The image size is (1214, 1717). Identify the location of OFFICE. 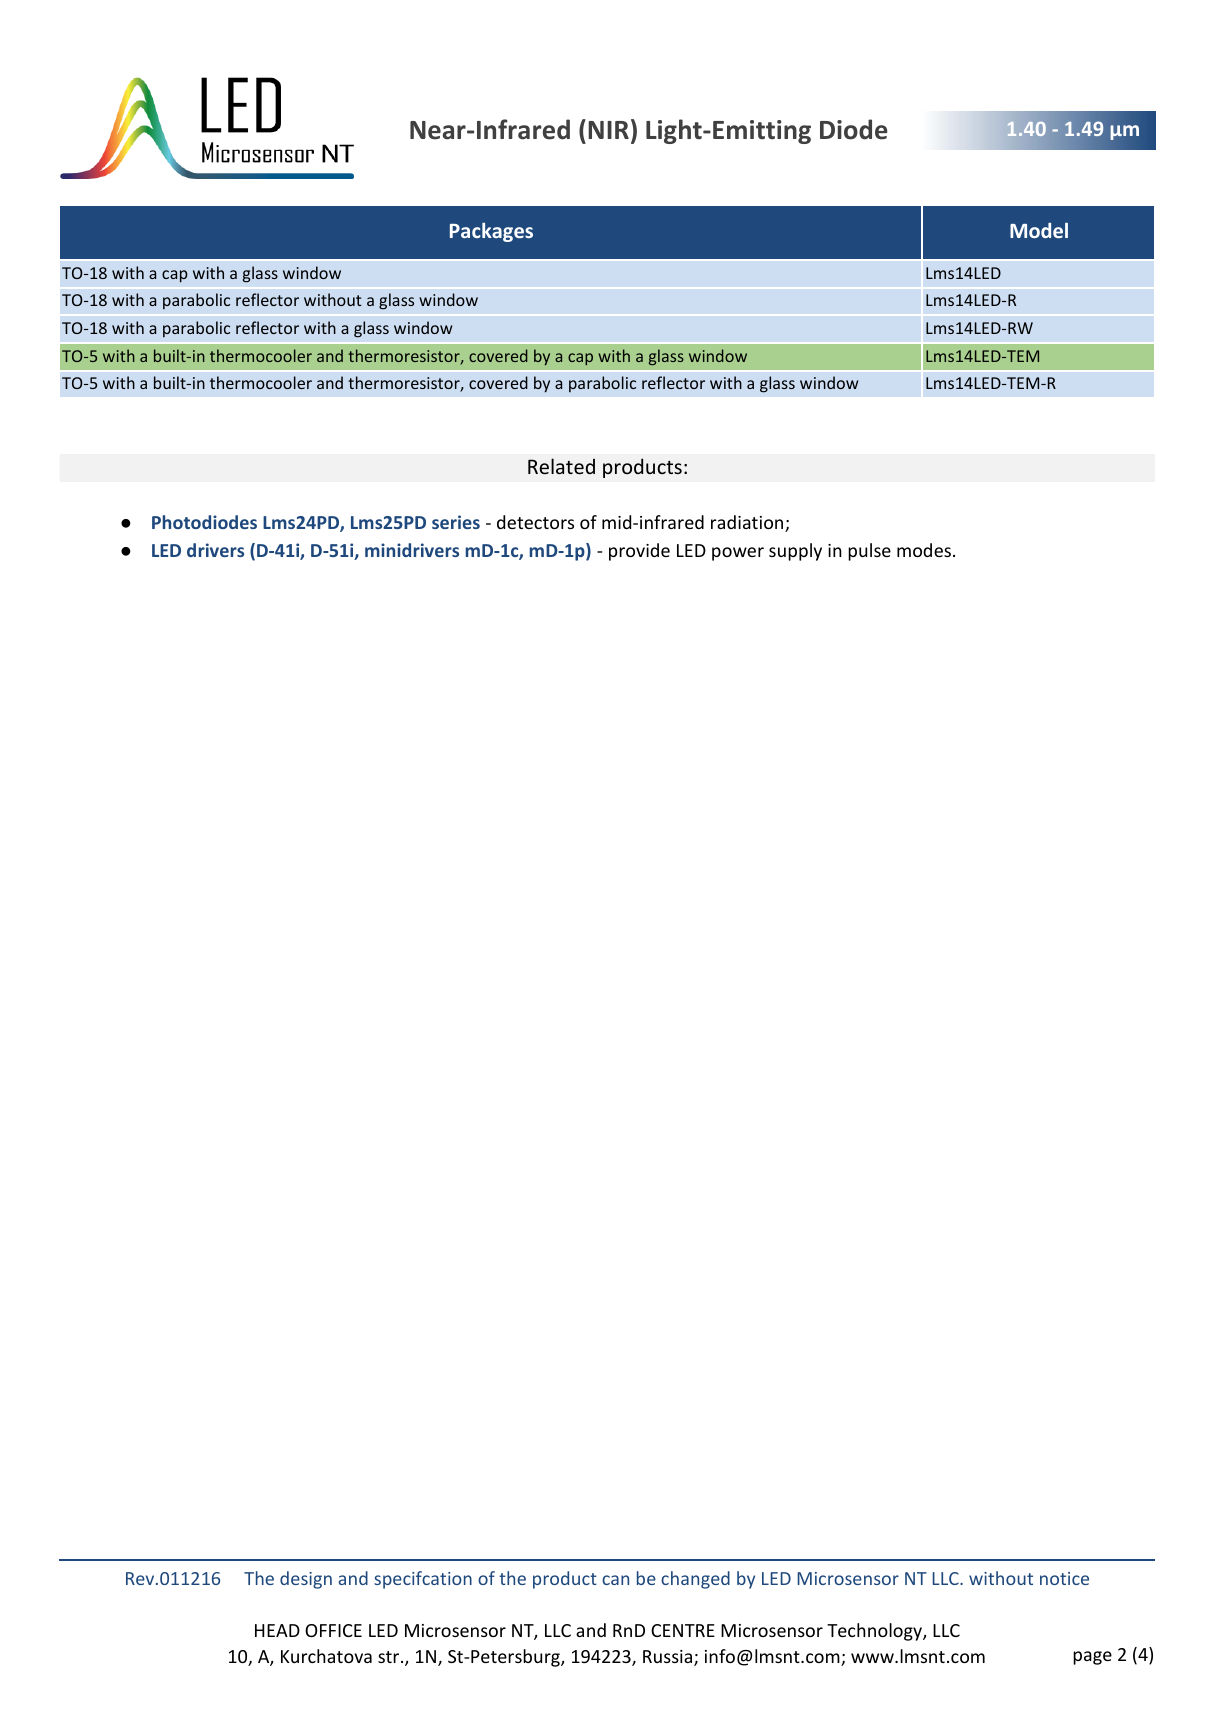
(333, 1630).
